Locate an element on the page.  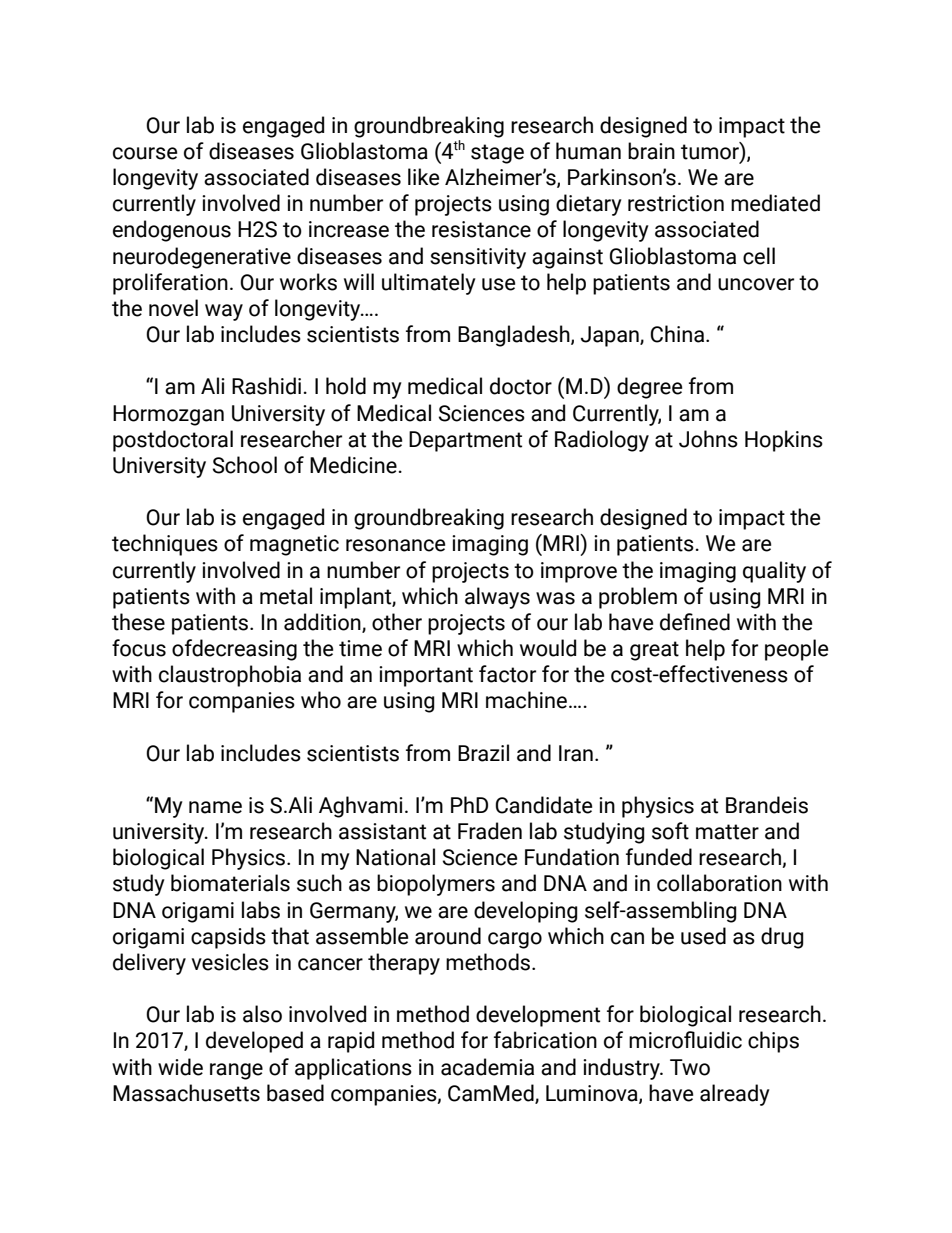
novel is located at coordinates (173, 308).
